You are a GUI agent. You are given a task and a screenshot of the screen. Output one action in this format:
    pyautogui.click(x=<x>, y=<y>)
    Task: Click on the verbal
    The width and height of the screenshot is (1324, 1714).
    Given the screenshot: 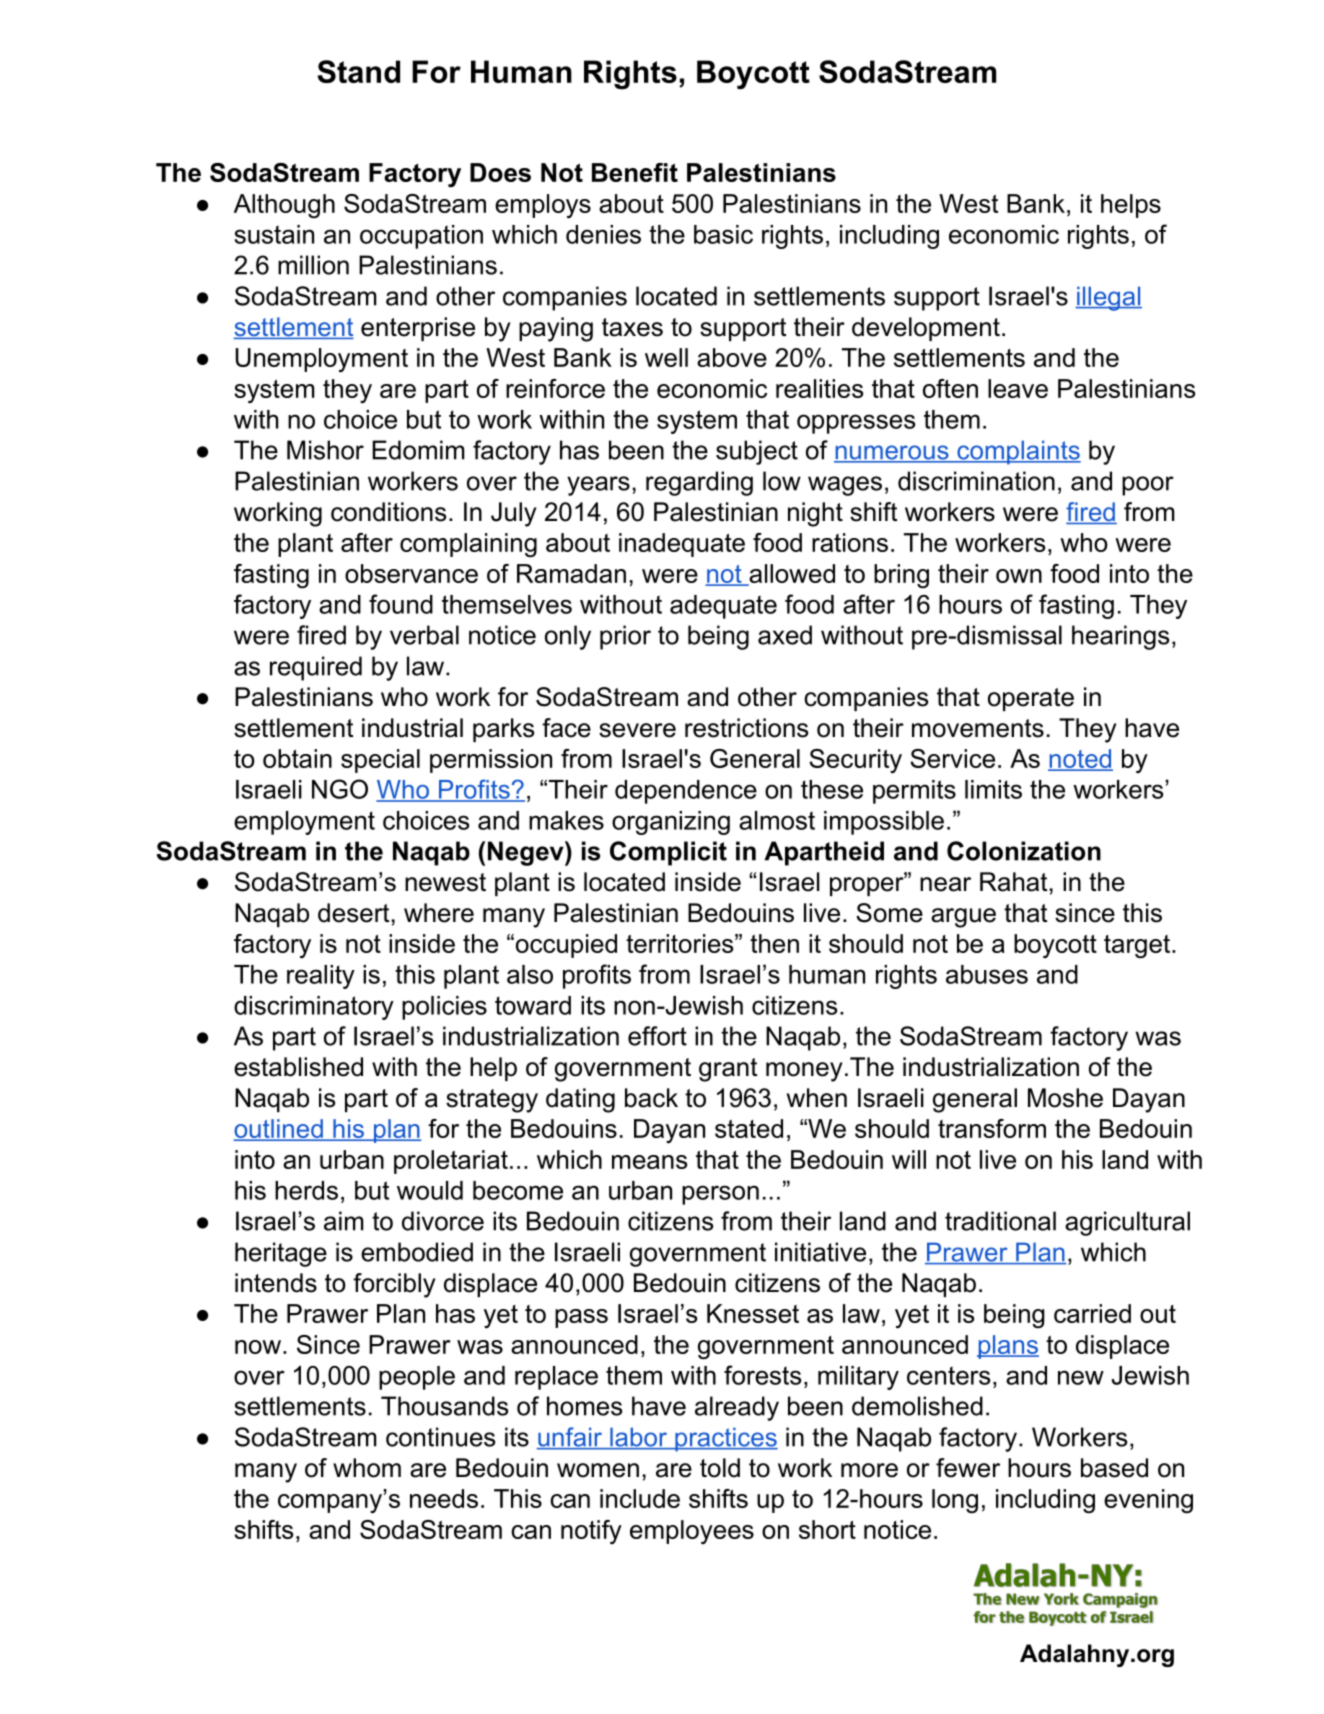 What is the action you would take?
    pyautogui.click(x=424, y=635)
